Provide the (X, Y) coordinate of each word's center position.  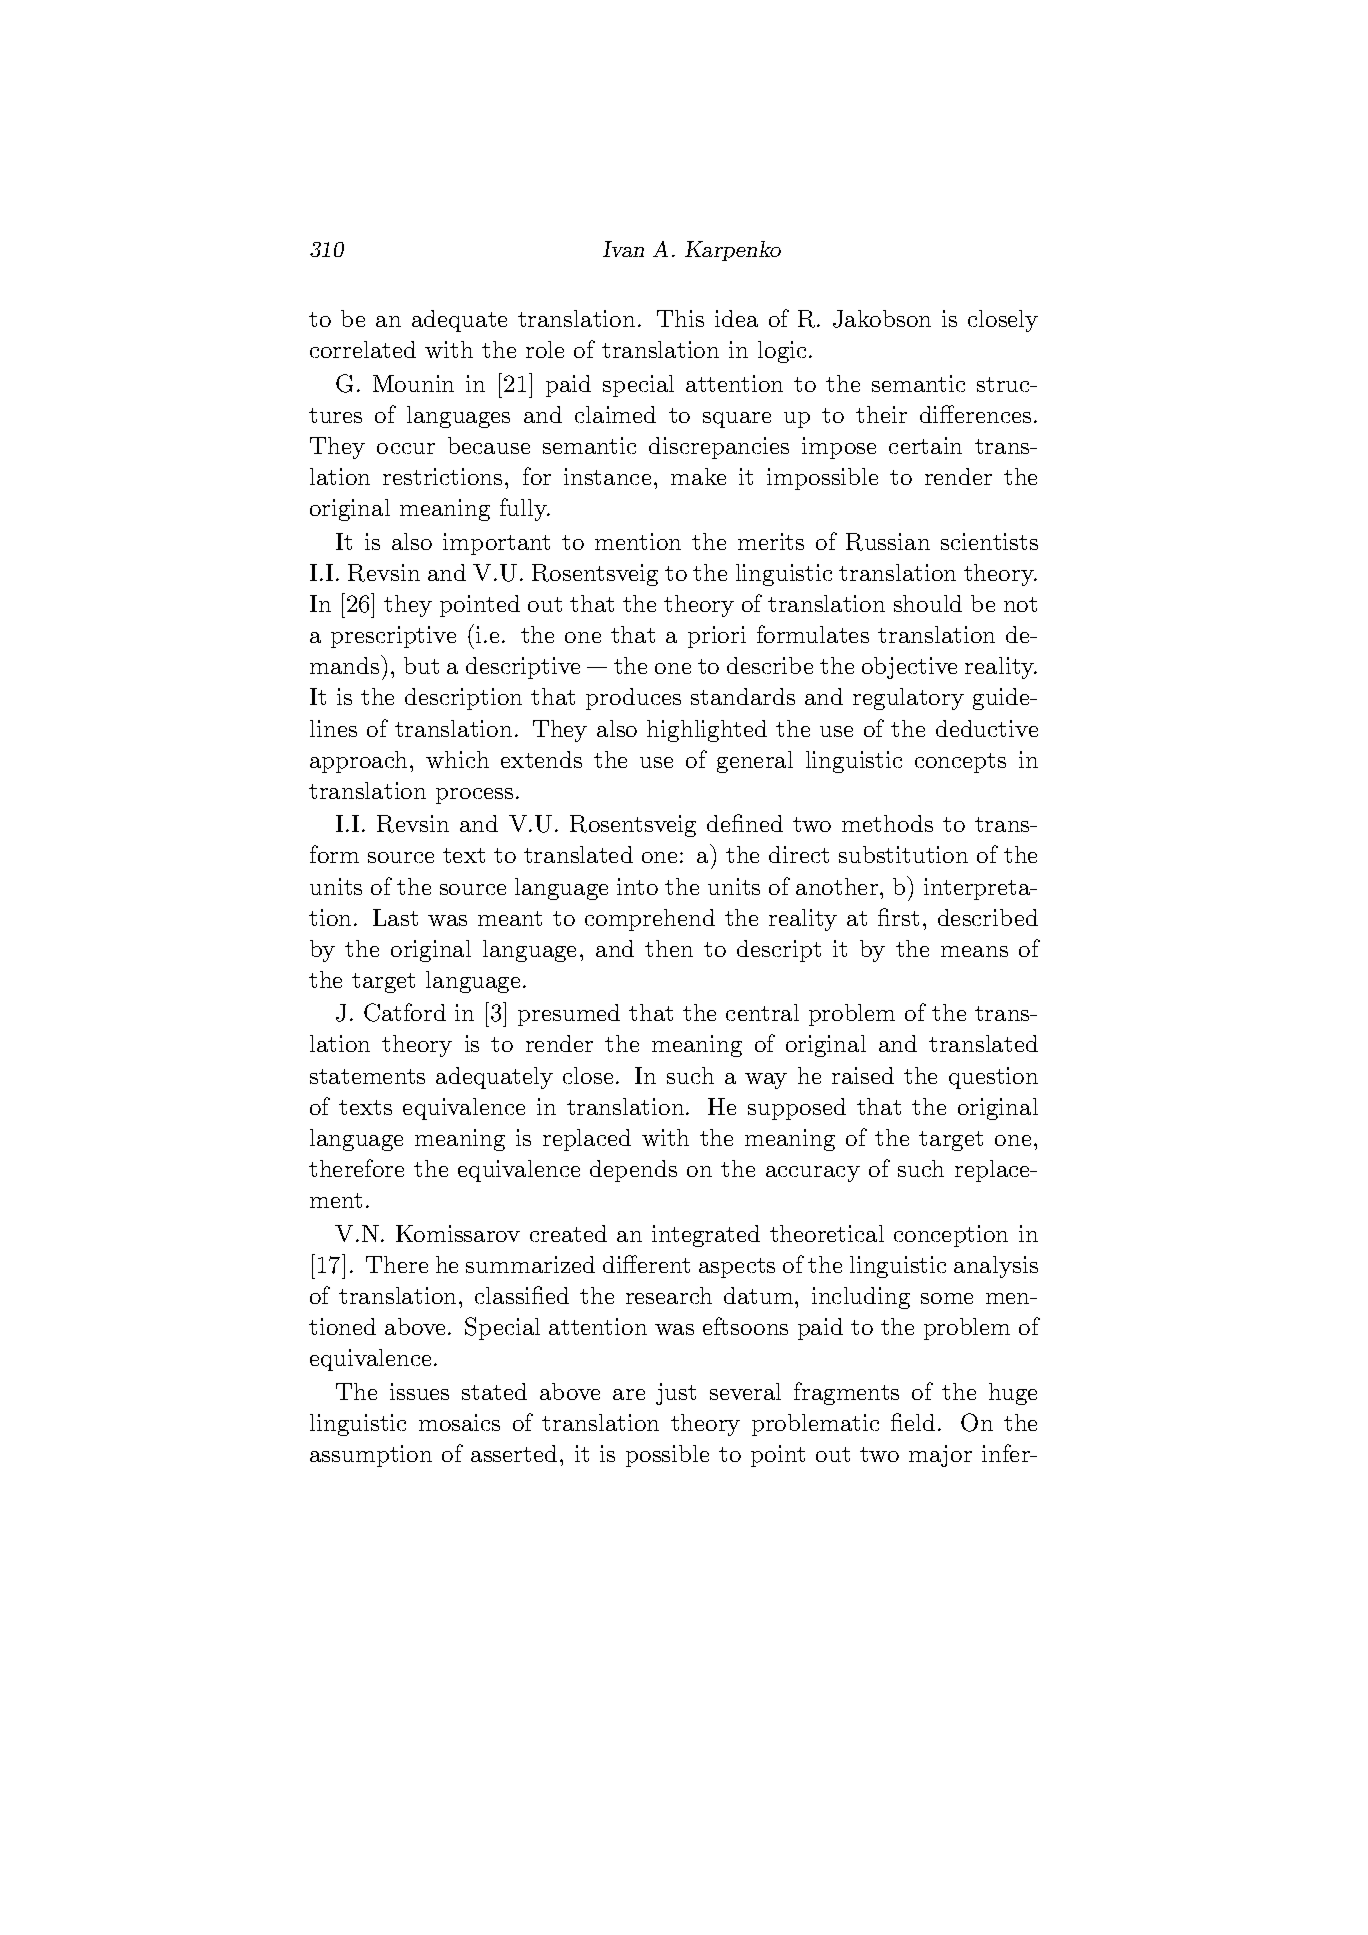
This (680, 318)
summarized (530, 1264)
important (496, 544)
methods (887, 823)
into (637, 886)
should (928, 603)
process (474, 796)
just (676, 1394)
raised (863, 1075)
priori (717, 637)
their (881, 414)
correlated (363, 349)
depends (633, 1171)
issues (419, 1391)
